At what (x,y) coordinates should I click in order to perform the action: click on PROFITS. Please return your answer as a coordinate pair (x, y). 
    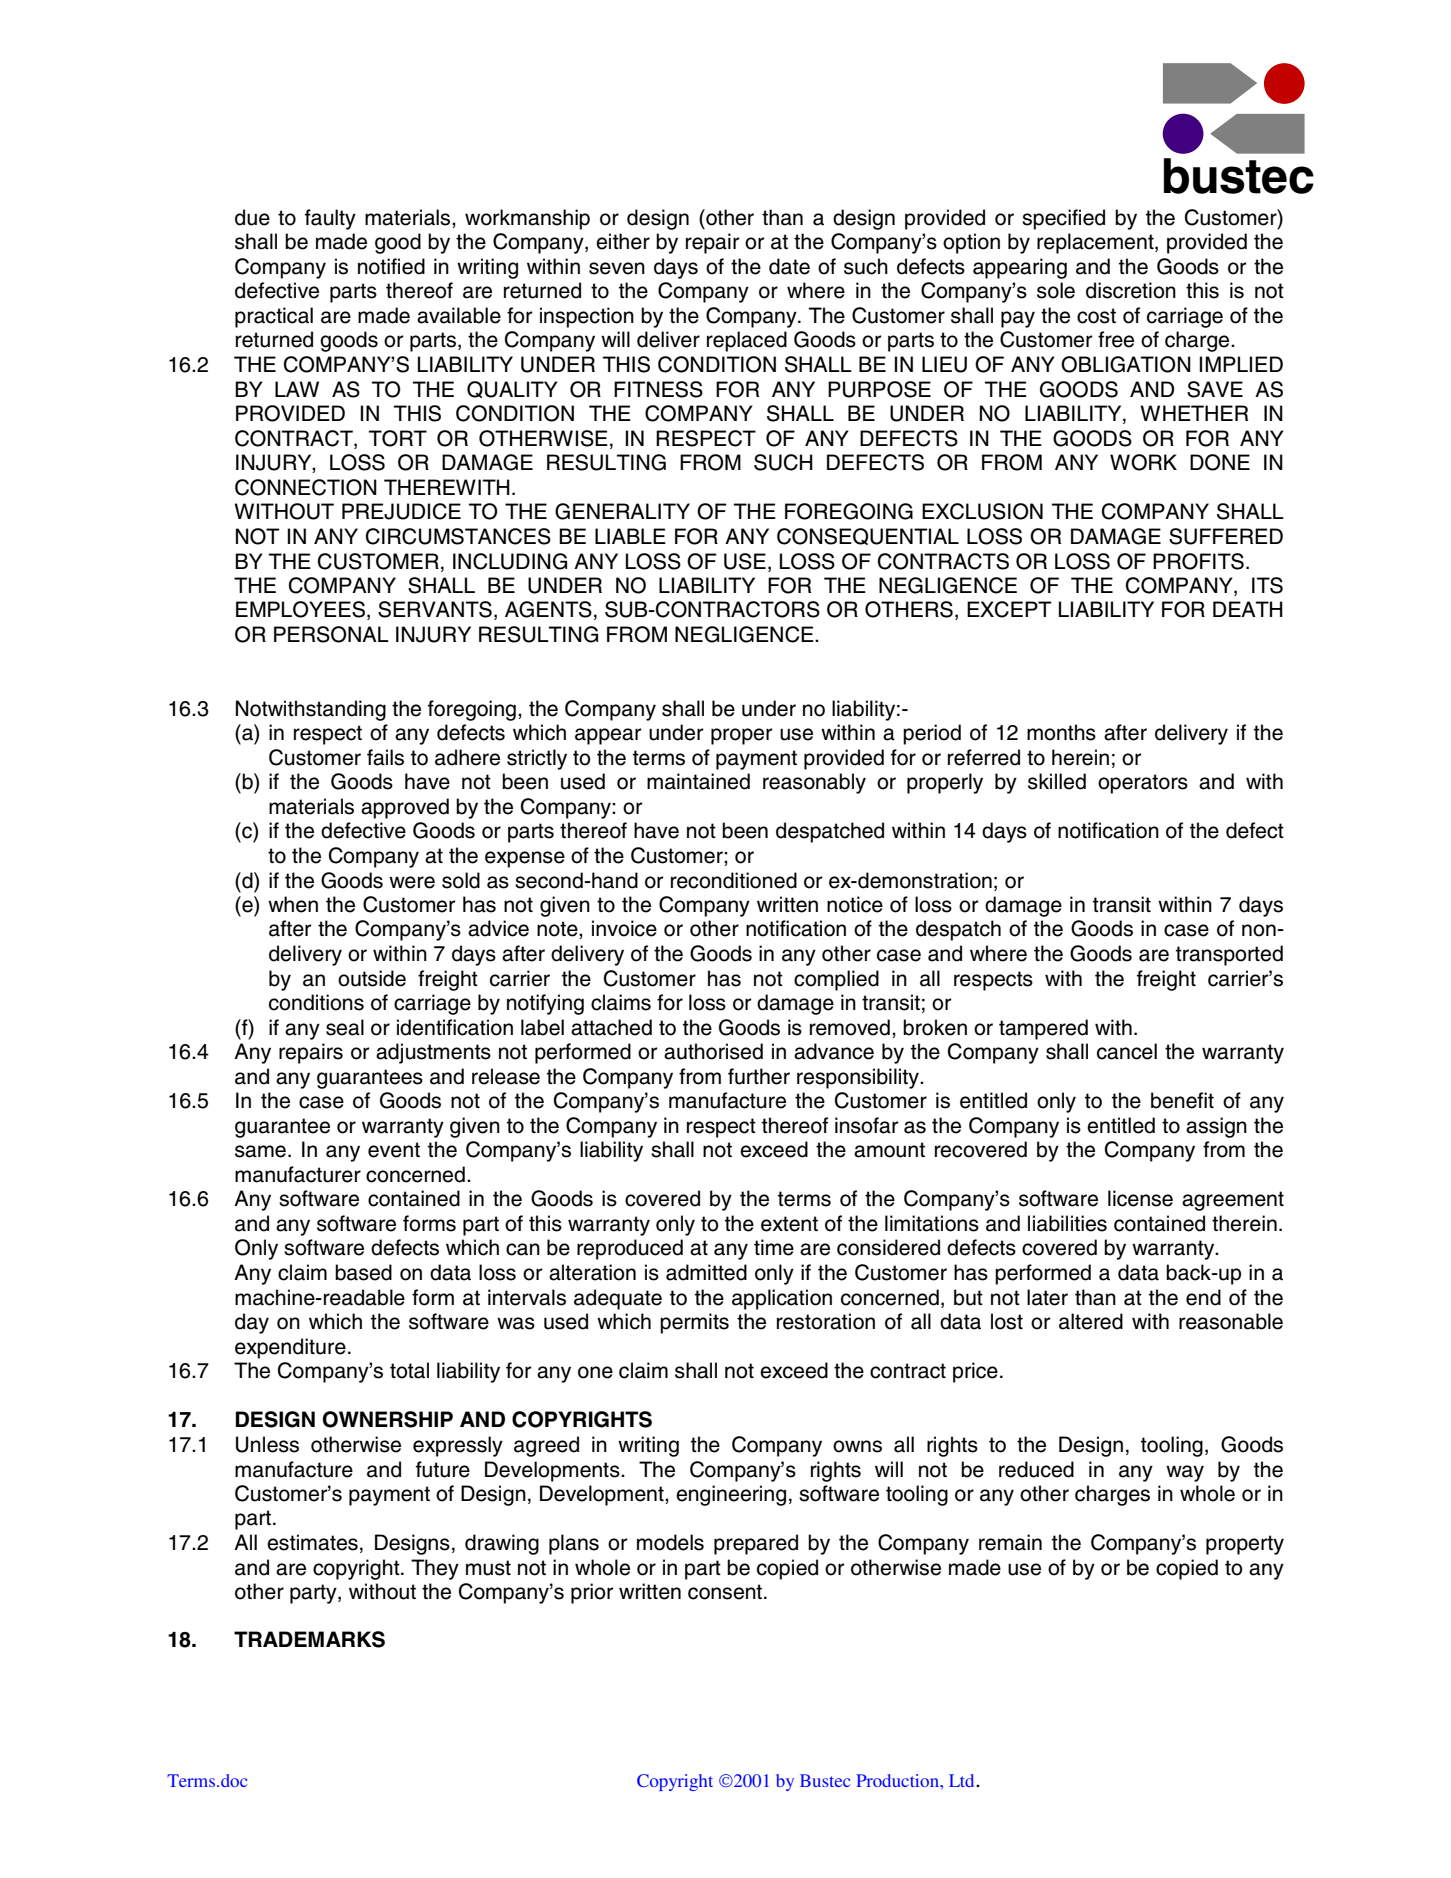
    Looking at the image, I should click on (1198, 561).
